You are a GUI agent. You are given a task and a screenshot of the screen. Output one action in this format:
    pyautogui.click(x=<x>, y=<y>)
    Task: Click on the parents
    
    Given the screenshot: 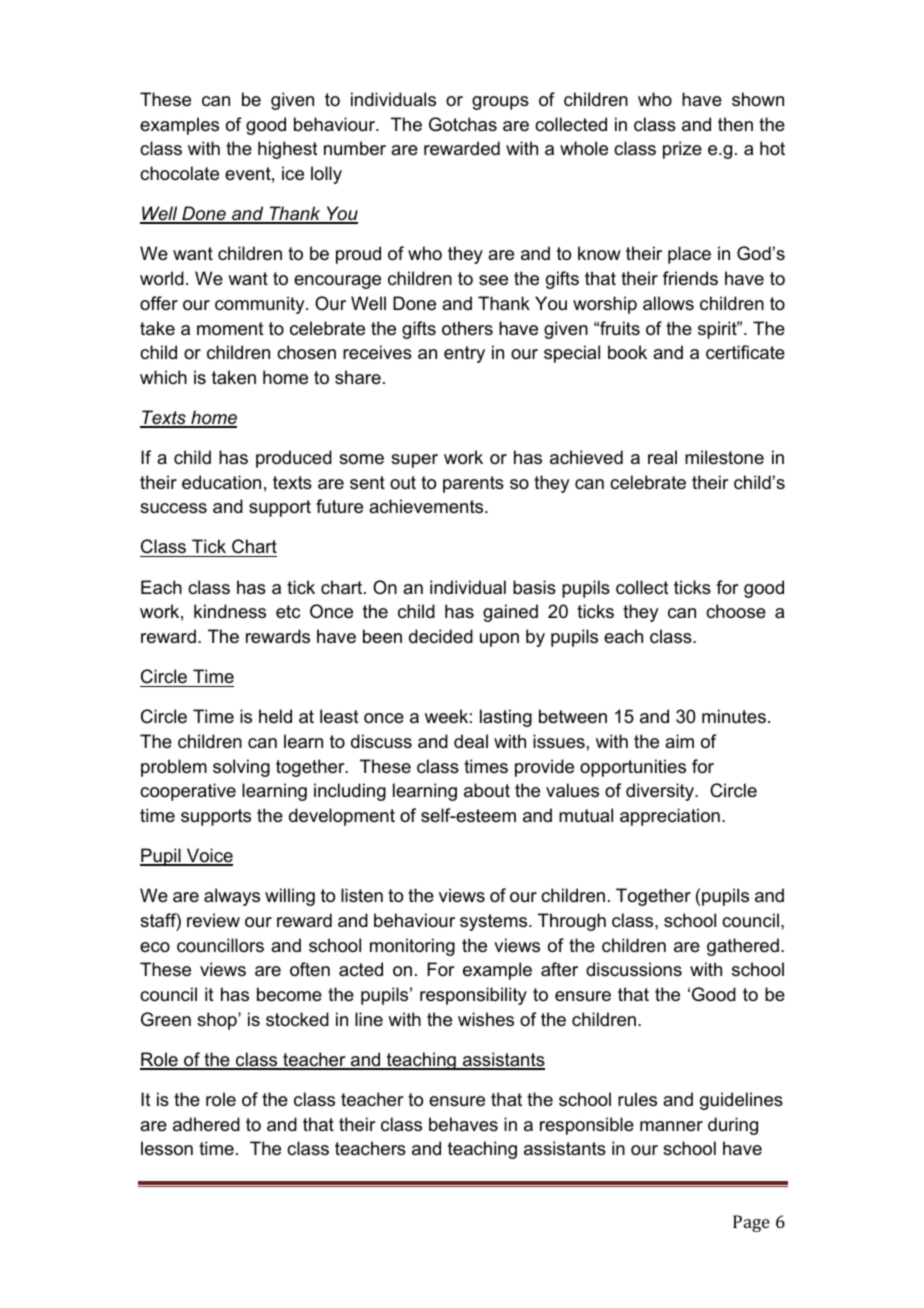 What is the action you would take?
    pyautogui.click(x=473, y=484)
